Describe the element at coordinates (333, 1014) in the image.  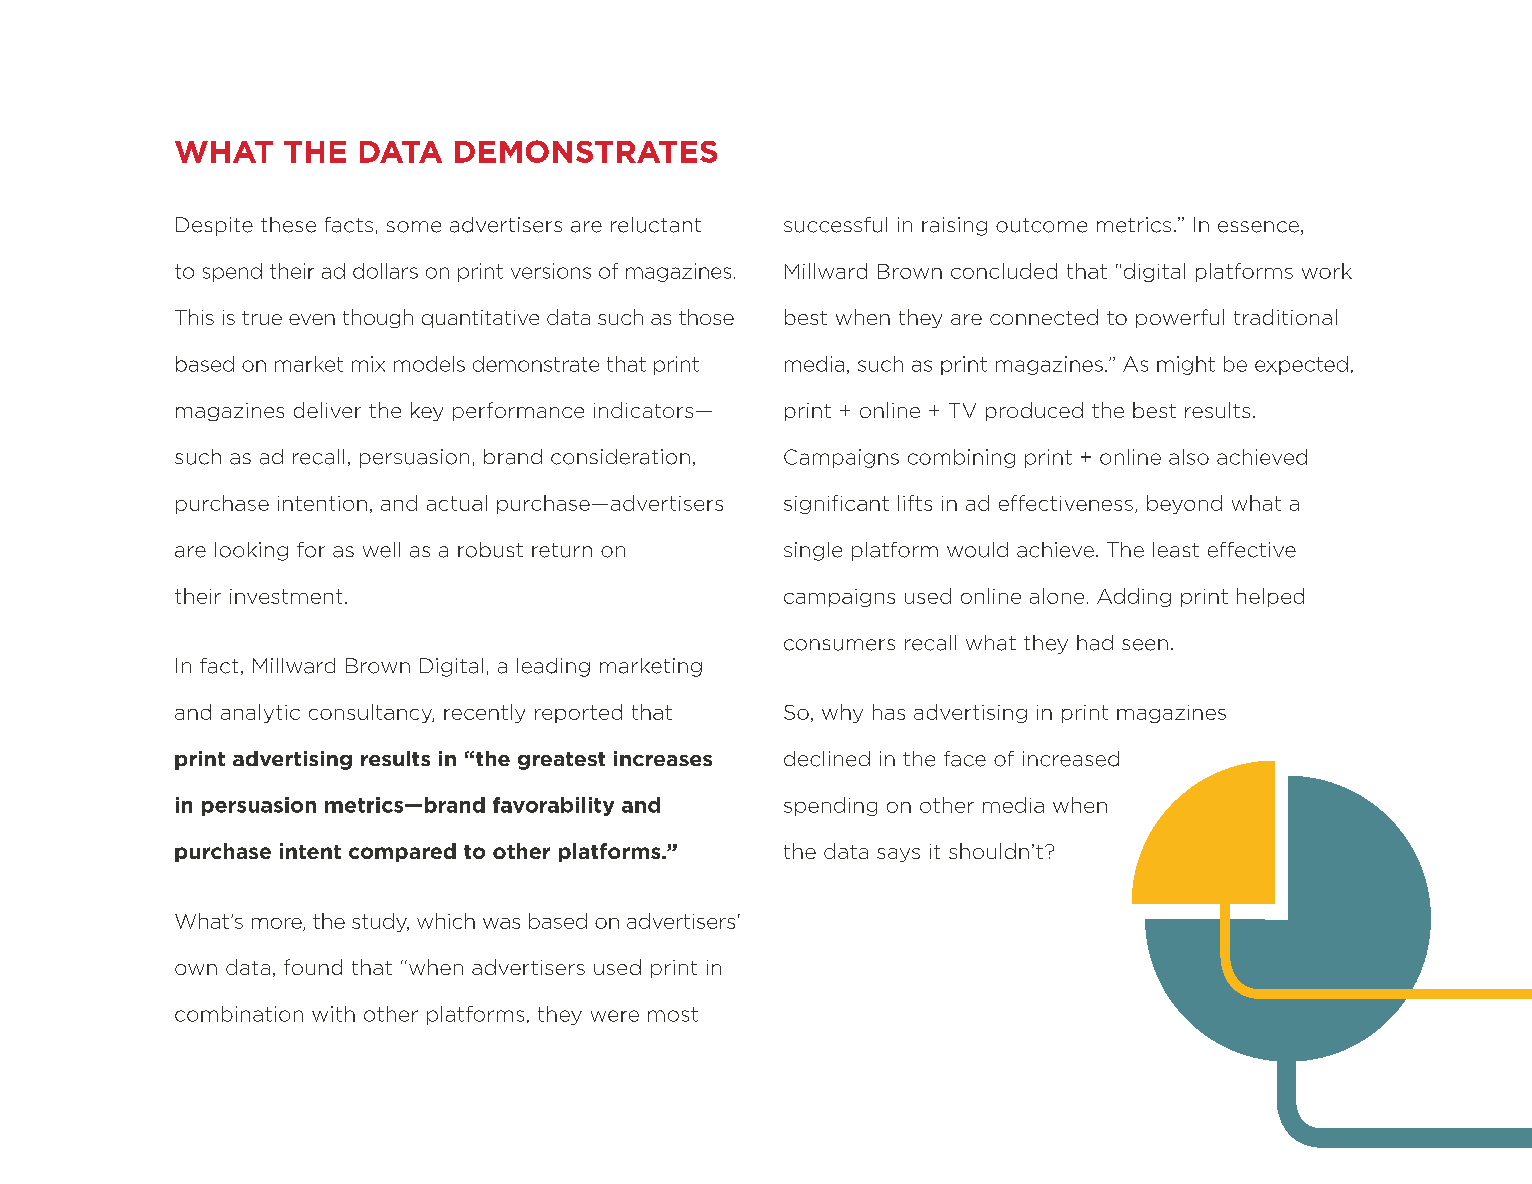
I see `with` at that location.
